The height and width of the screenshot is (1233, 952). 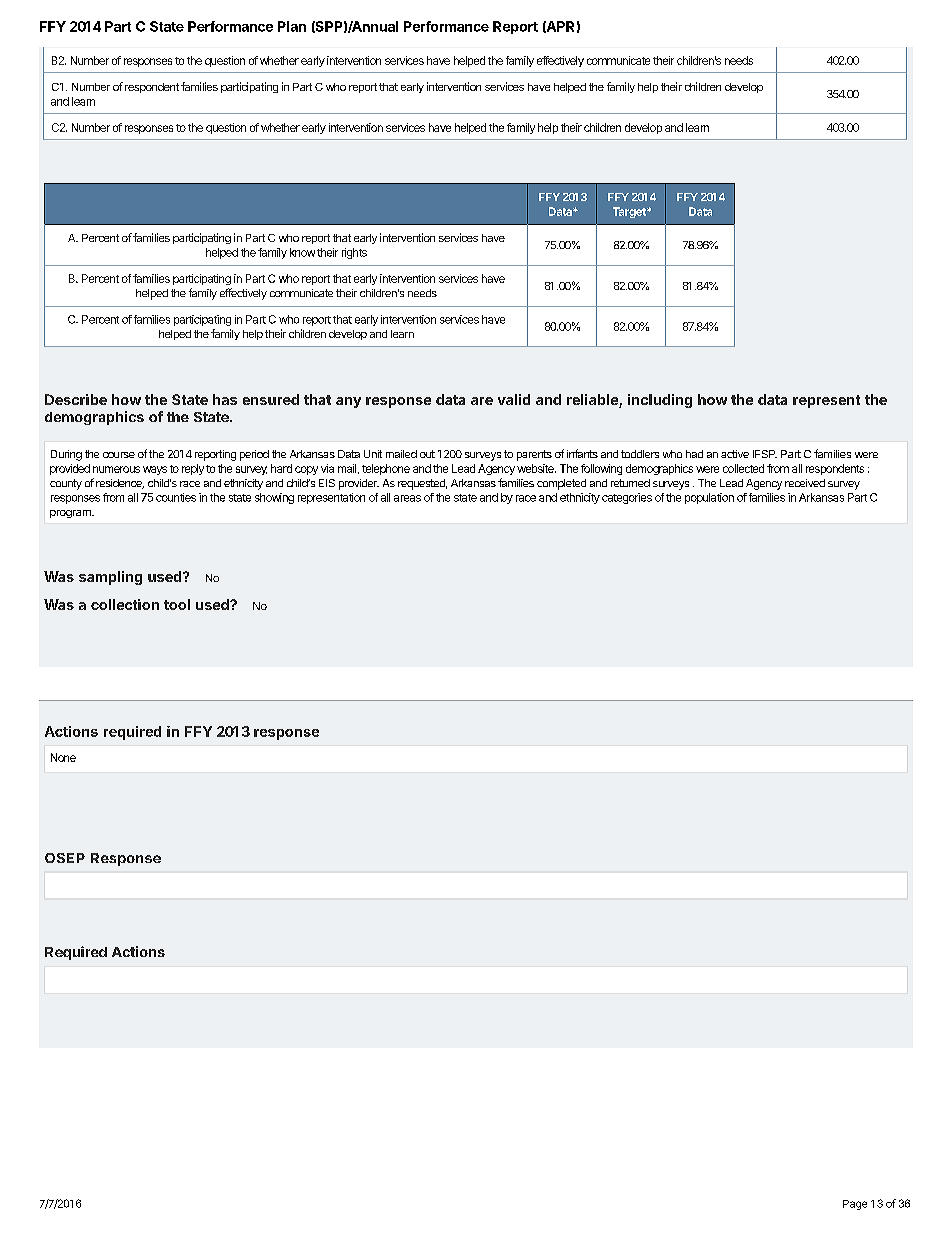 I want to click on collection, so click(x=125, y=604).
